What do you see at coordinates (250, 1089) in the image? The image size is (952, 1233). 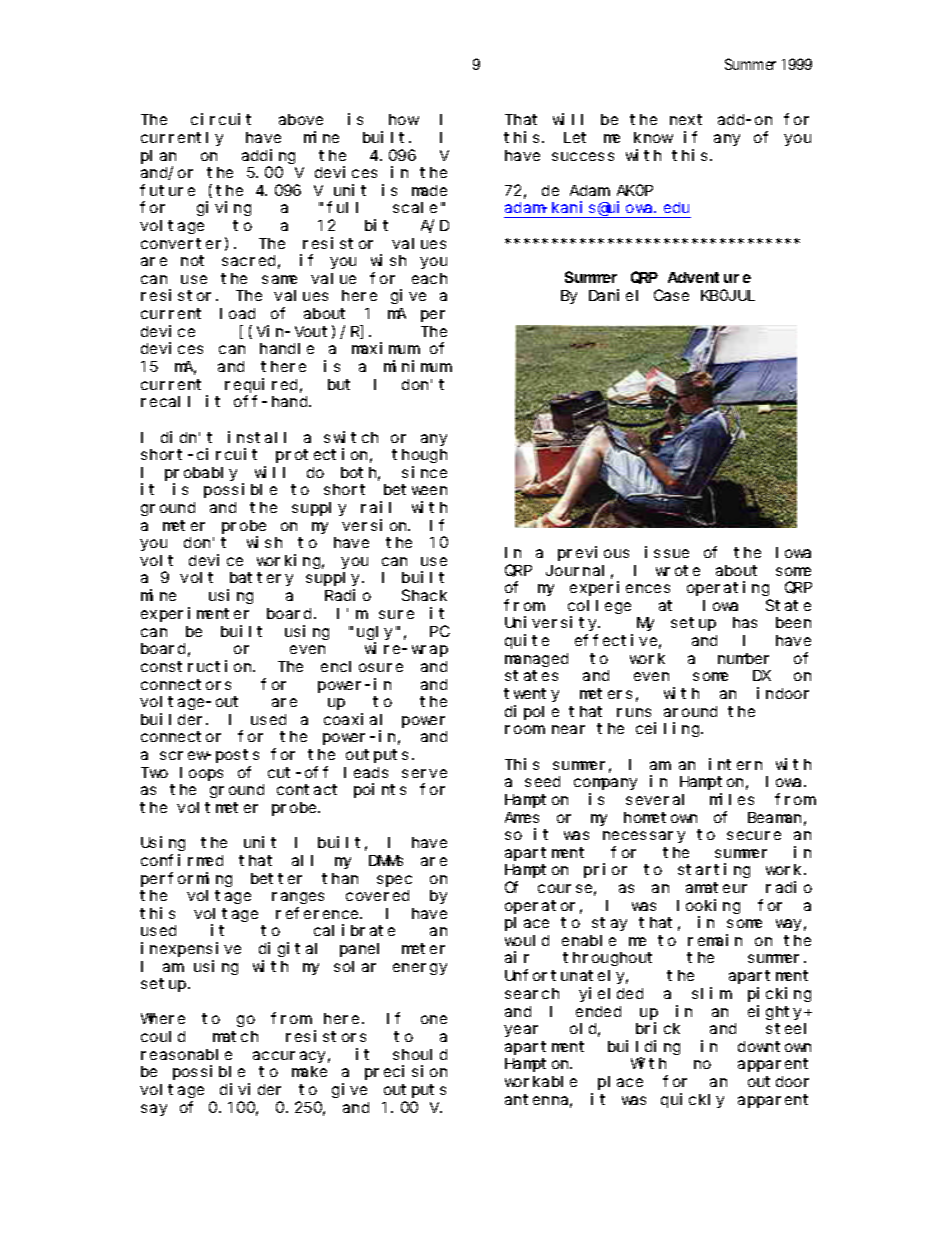 I see `divider` at bounding box center [250, 1089].
